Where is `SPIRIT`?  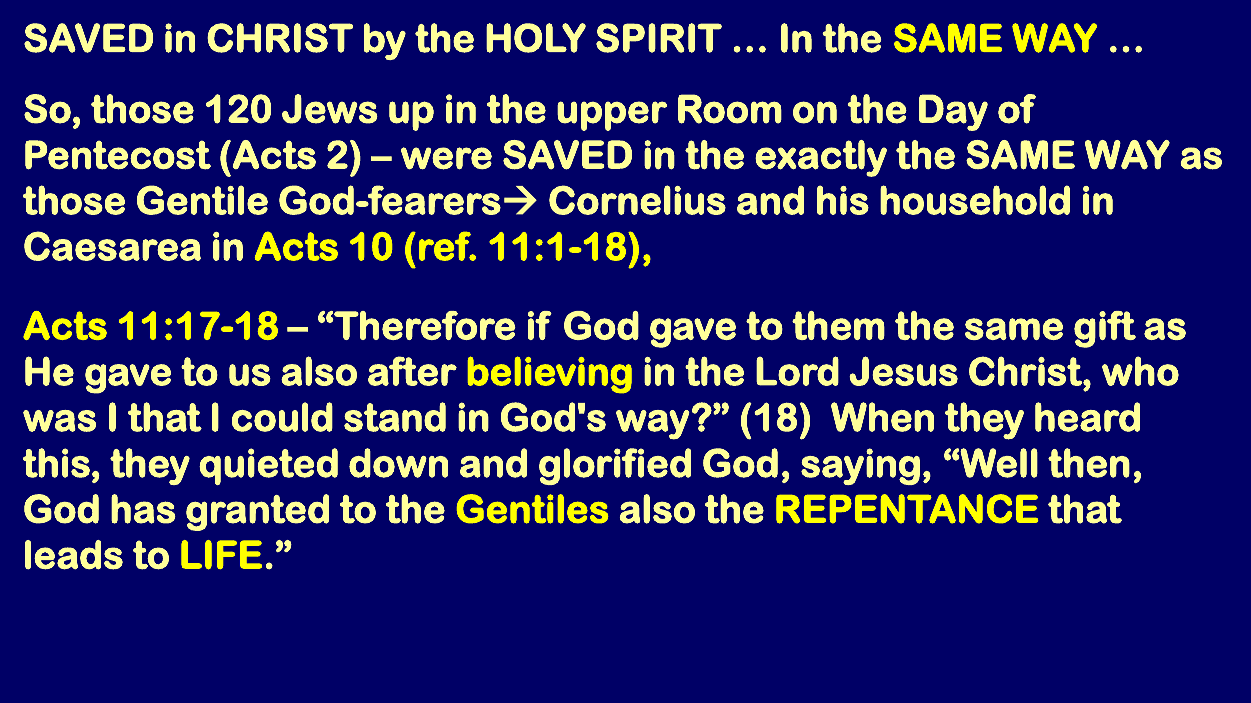 SPIRIT is located at coordinates (659, 38).
